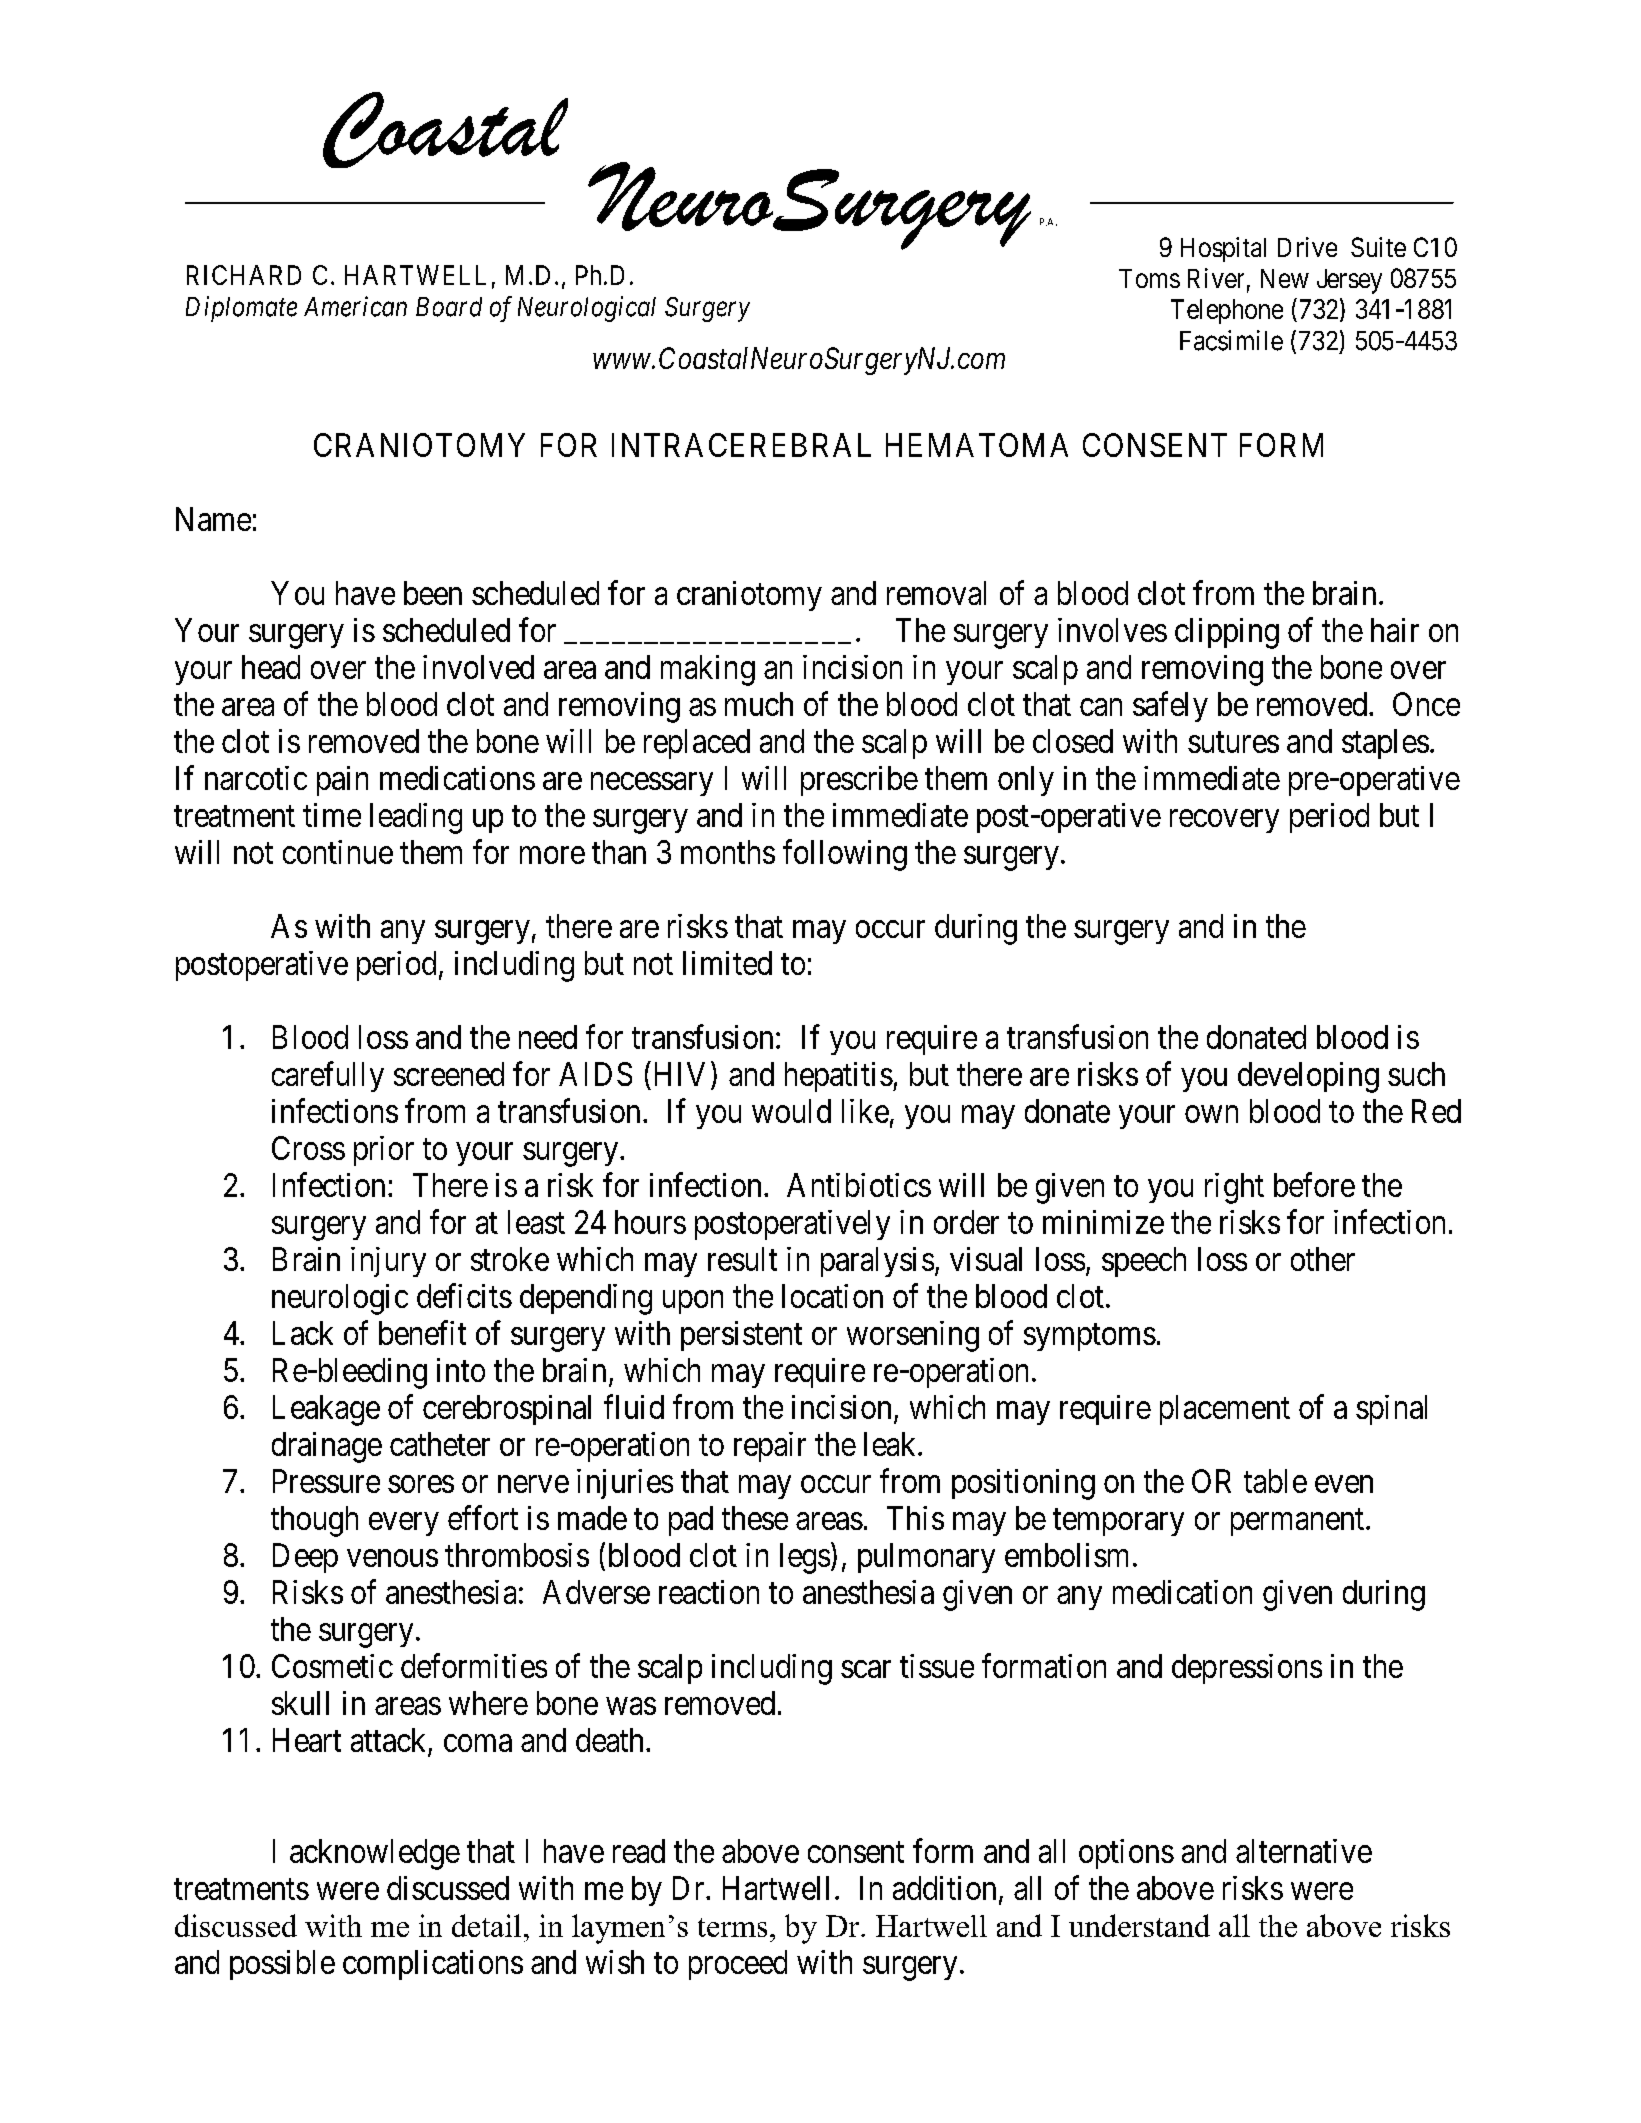 Image resolution: width=1641 pixels, height=2123 pixels. What do you see at coordinates (375, 1854) in the document?
I see `acknowledge` at bounding box center [375, 1854].
